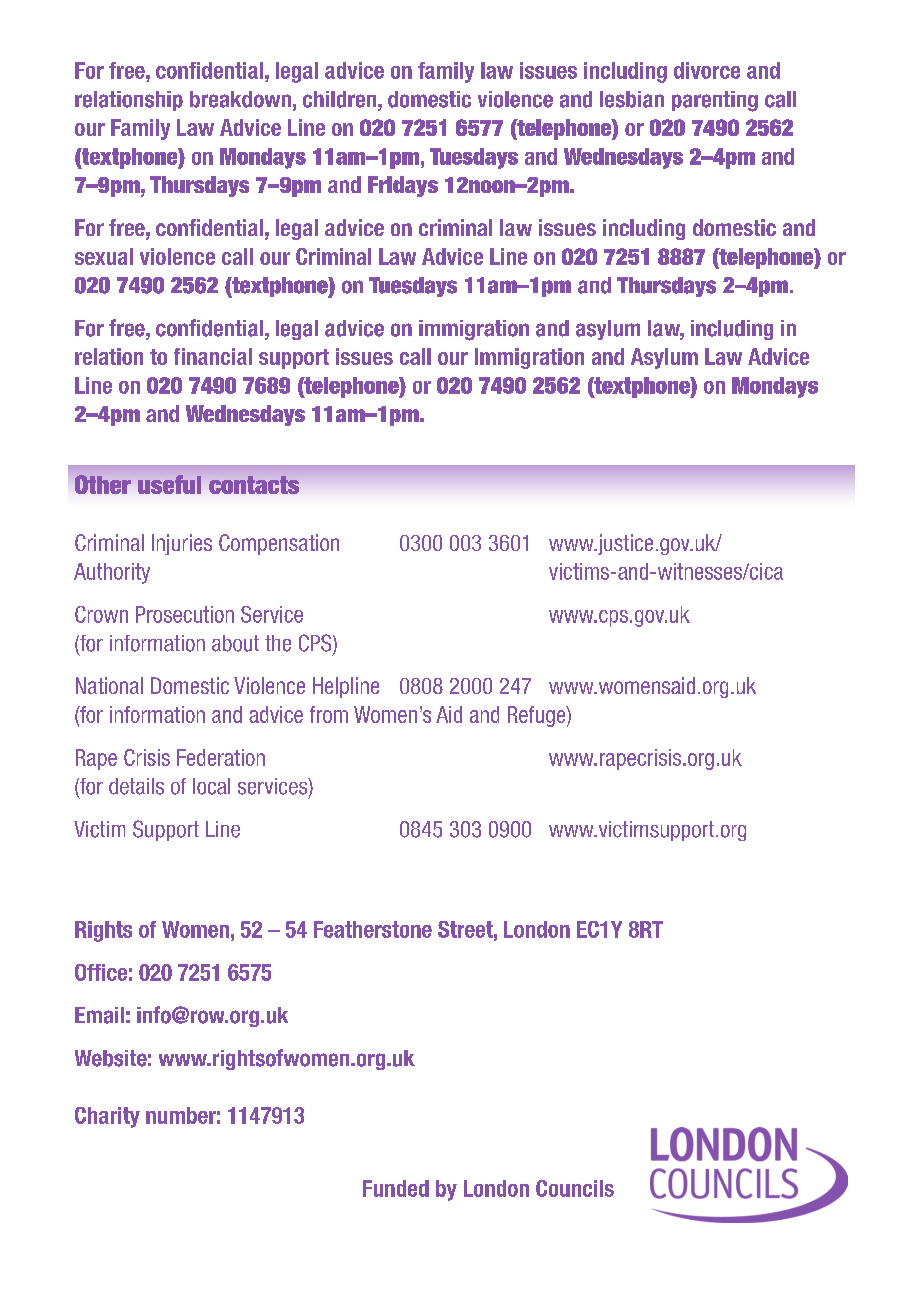 This screenshot has width=924, height=1311. What do you see at coordinates (715, 101) in the screenshot?
I see `parenting` at bounding box center [715, 101].
